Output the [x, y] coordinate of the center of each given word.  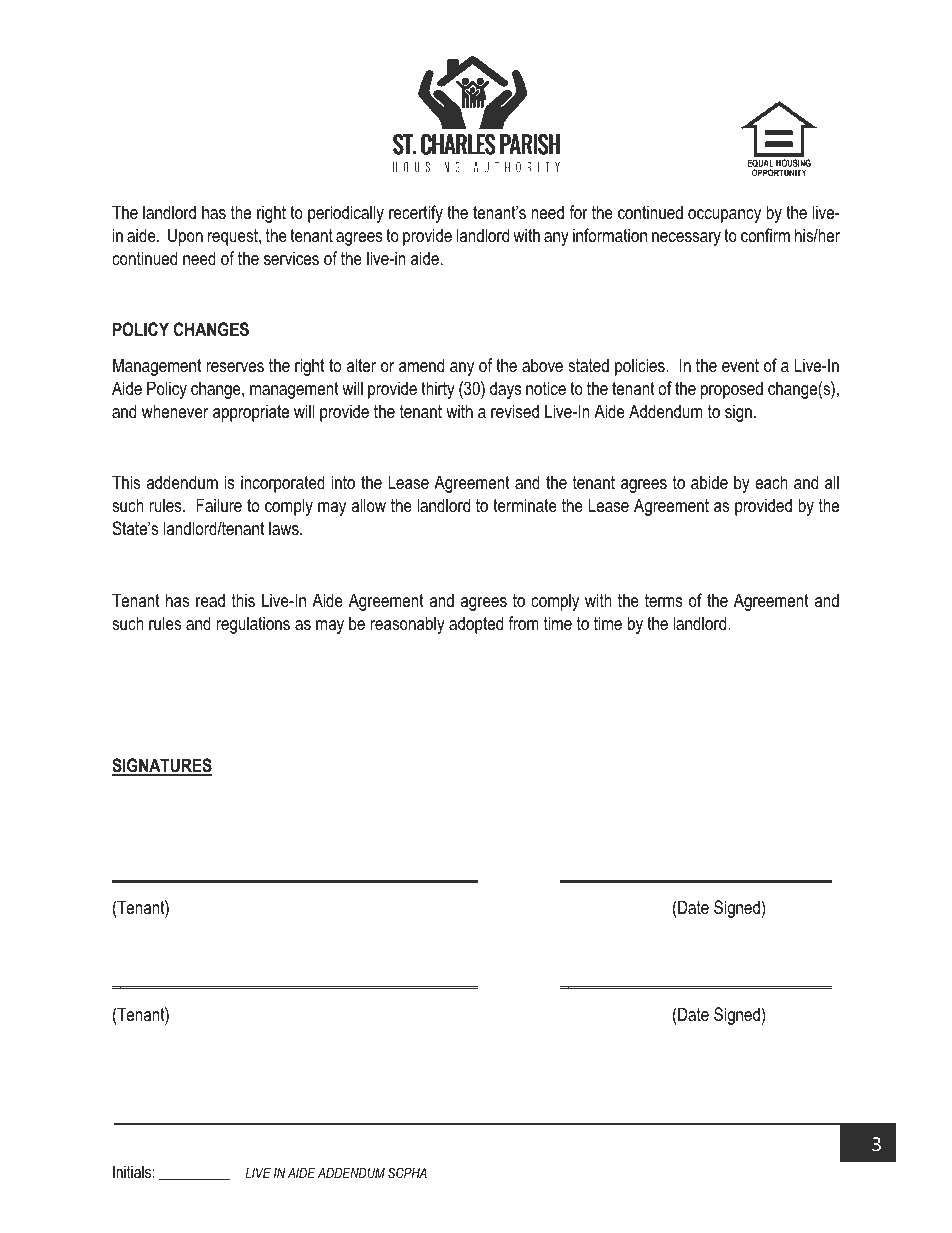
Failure [219, 505]
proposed [732, 390]
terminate [525, 505]
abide [709, 482]
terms [664, 600]
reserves [235, 367]
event [740, 365]
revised [515, 411]
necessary [686, 239]
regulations [253, 625]
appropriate [251, 413]
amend [421, 365]
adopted [476, 625]
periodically [346, 214]
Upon [185, 237]
